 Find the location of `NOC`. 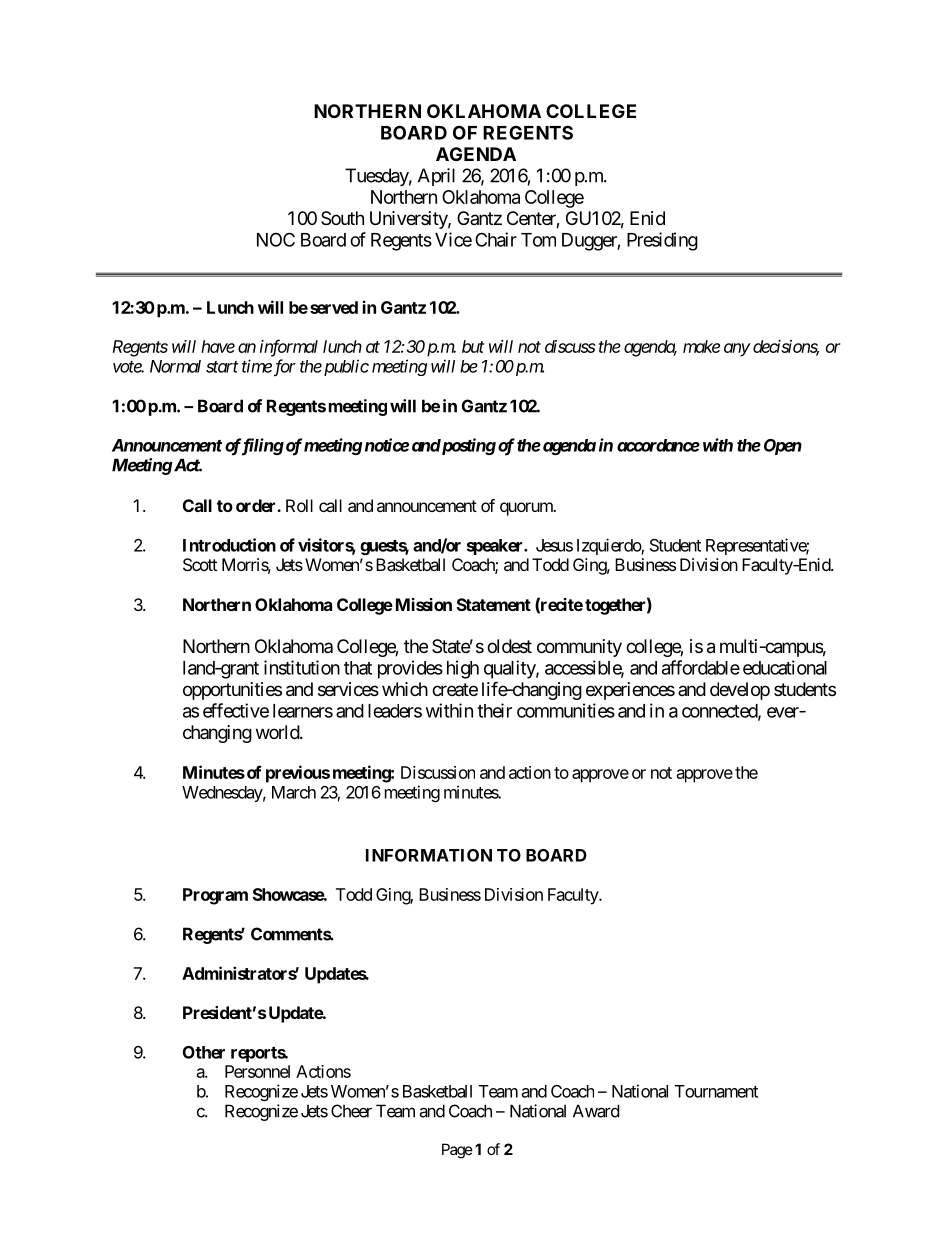

NOC is located at coordinates (276, 239).
